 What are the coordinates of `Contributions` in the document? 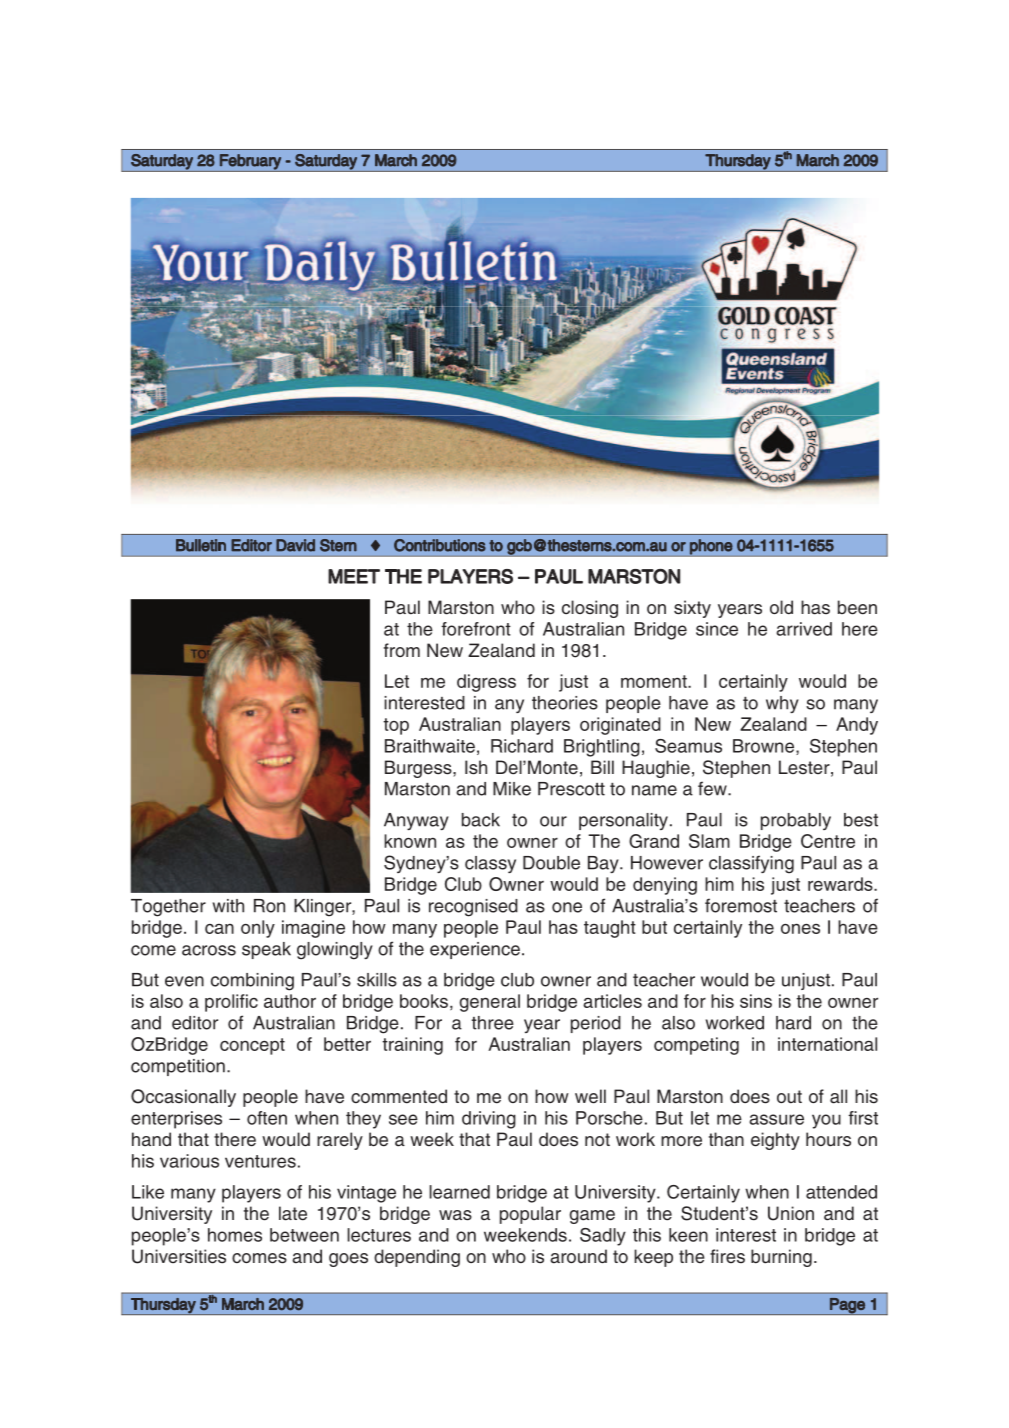 It's located at (440, 545).
